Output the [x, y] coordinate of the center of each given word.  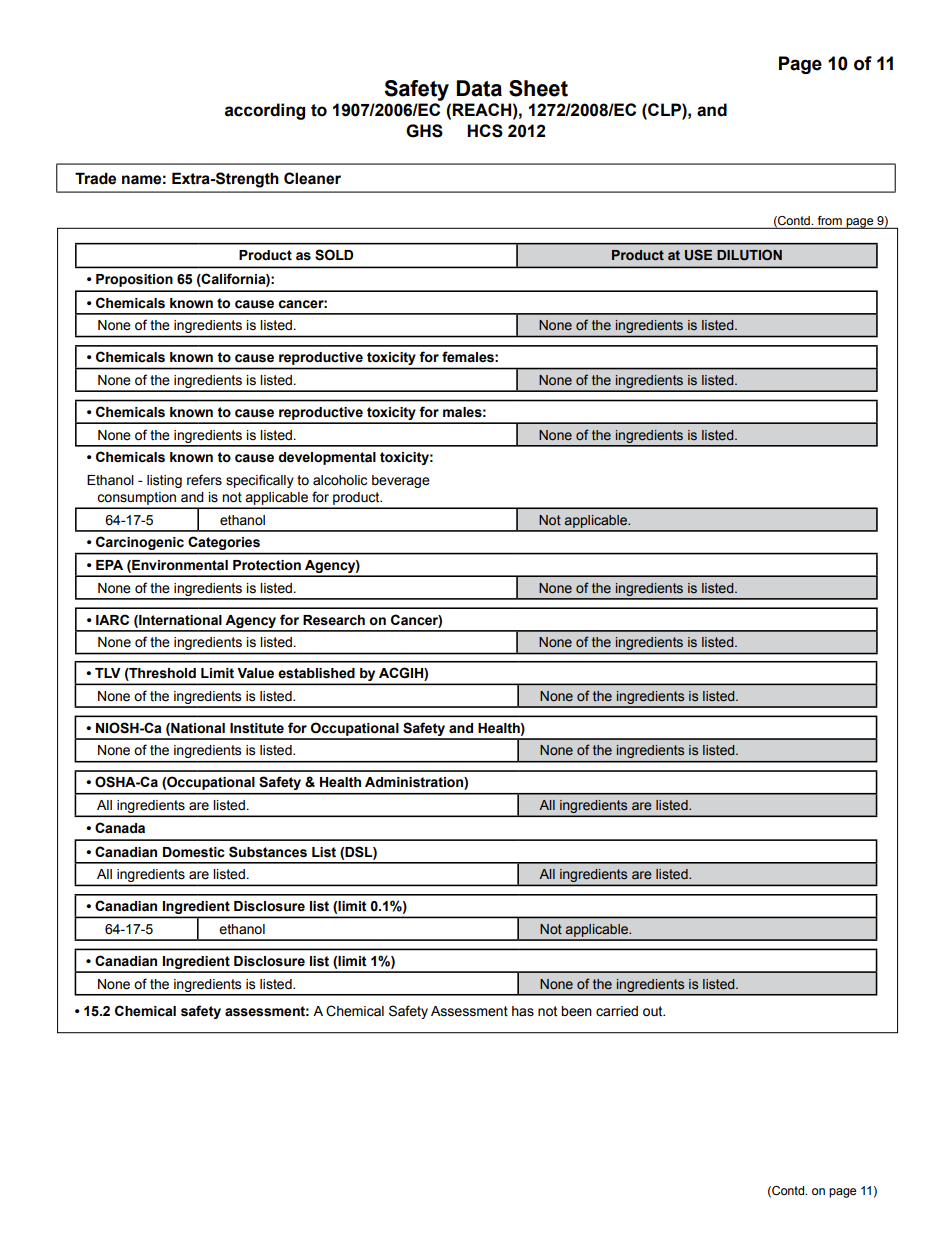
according [265, 111]
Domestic [194, 852]
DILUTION [749, 255]
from [830, 220]
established [316, 673]
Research [334, 620]
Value [255, 673]
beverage [401, 481]
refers [204, 480]
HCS [485, 131]
